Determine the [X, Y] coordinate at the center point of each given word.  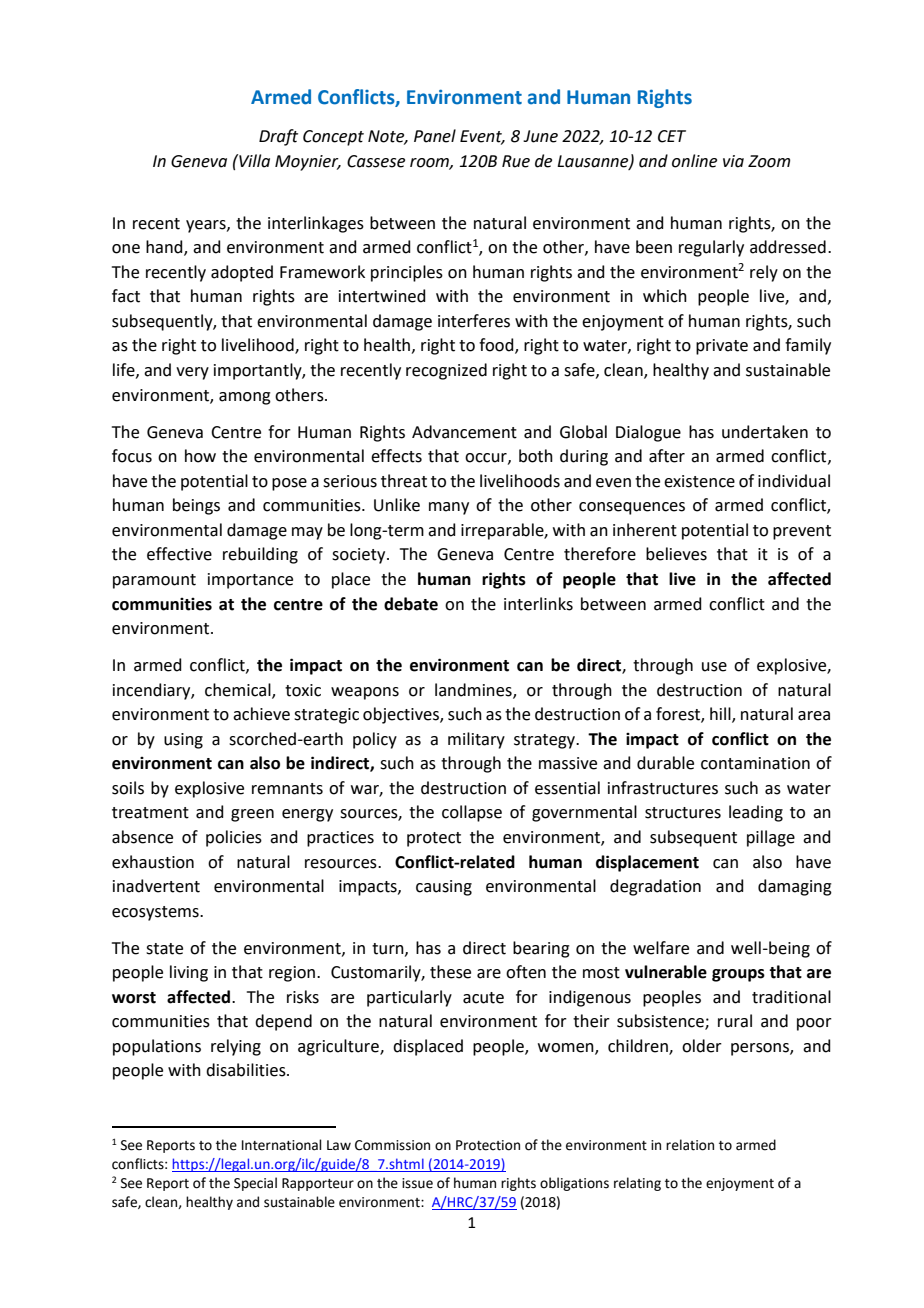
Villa [253, 161]
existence [699, 481]
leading [756, 813]
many [449, 508]
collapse [472, 813]
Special [255, 1184]
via [733, 161]
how [200, 456]
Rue [516, 161]
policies [234, 838]
